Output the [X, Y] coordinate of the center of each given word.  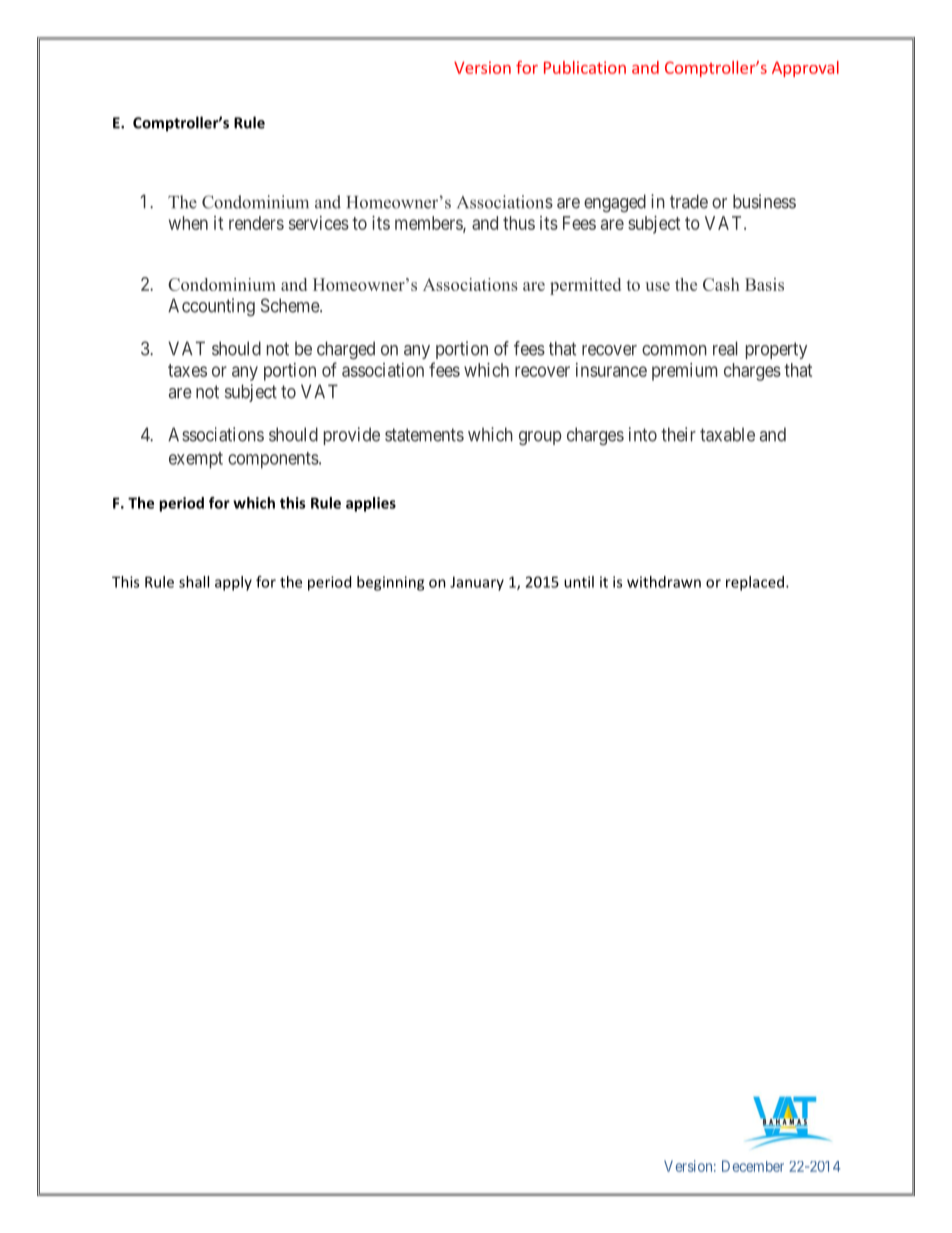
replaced [755, 583]
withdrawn [664, 582]
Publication [585, 67]
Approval [805, 69]
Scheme [291, 305]
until [579, 582]
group [540, 438]
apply [233, 583]
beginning [390, 583]
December [753, 1166]
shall [194, 582]
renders [256, 223]
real [725, 348]
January [477, 583]
